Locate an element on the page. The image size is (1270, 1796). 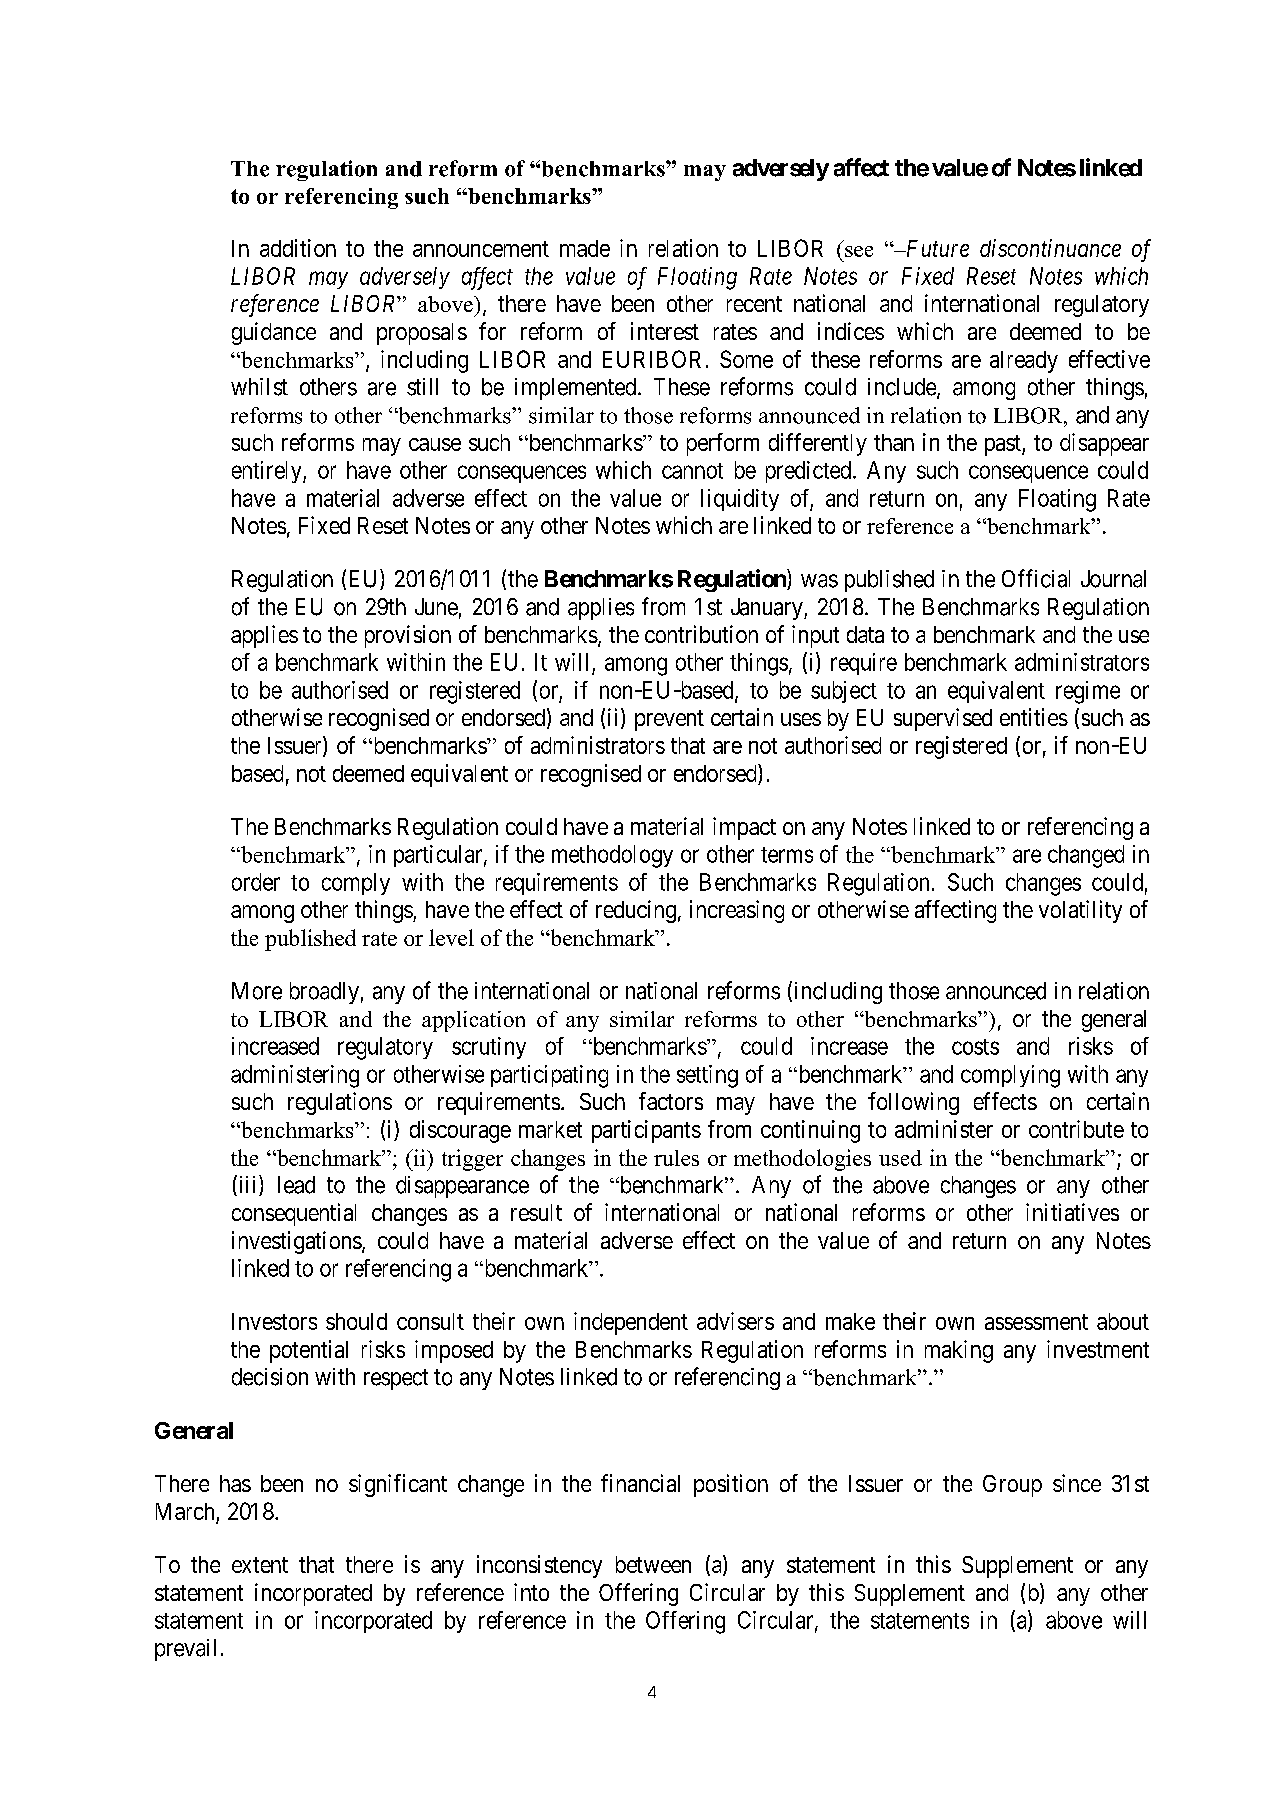
addition is located at coordinates (298, 248).
